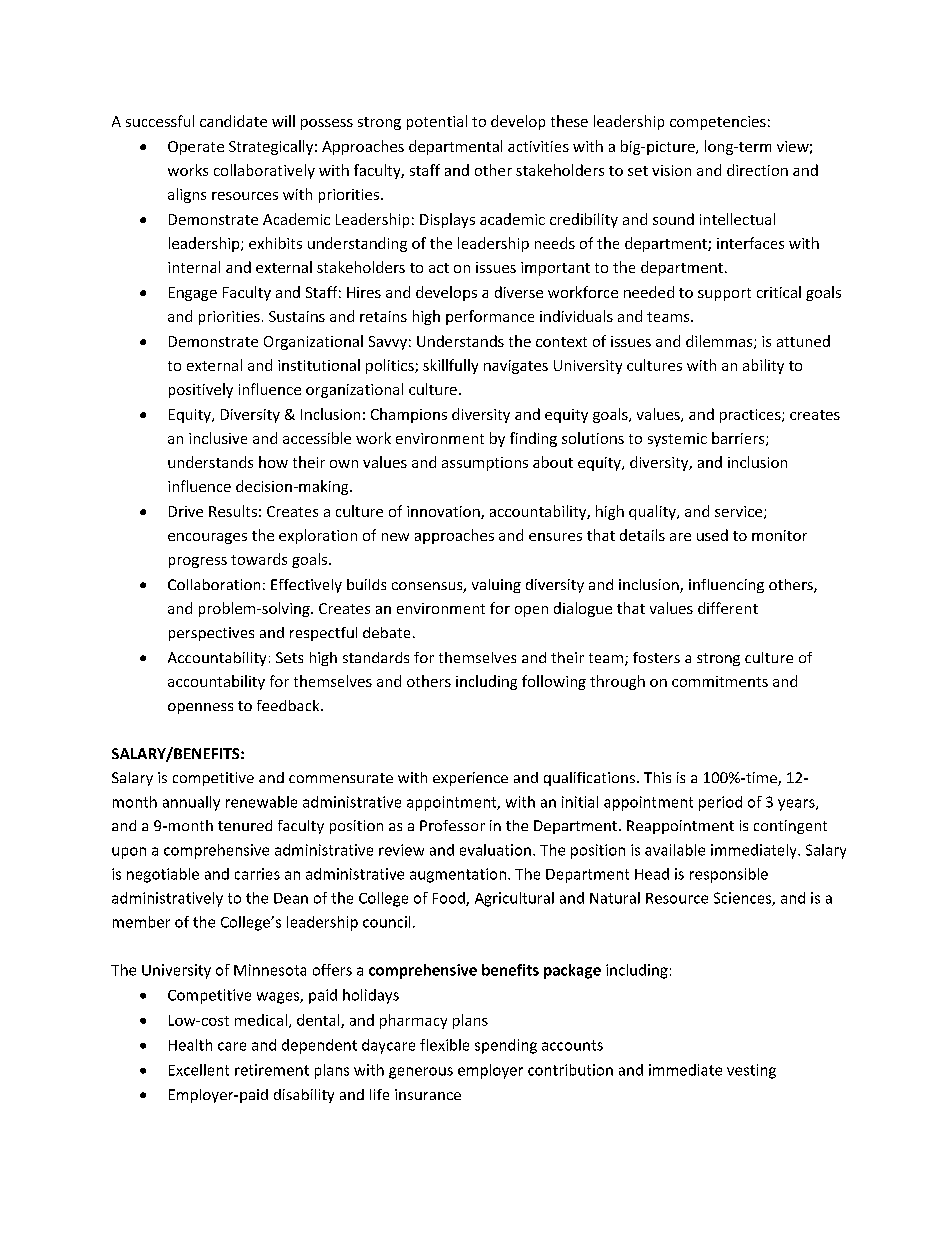  Describe the element at coordinates (196, 148) in the image. I see `Operate` at that location.
